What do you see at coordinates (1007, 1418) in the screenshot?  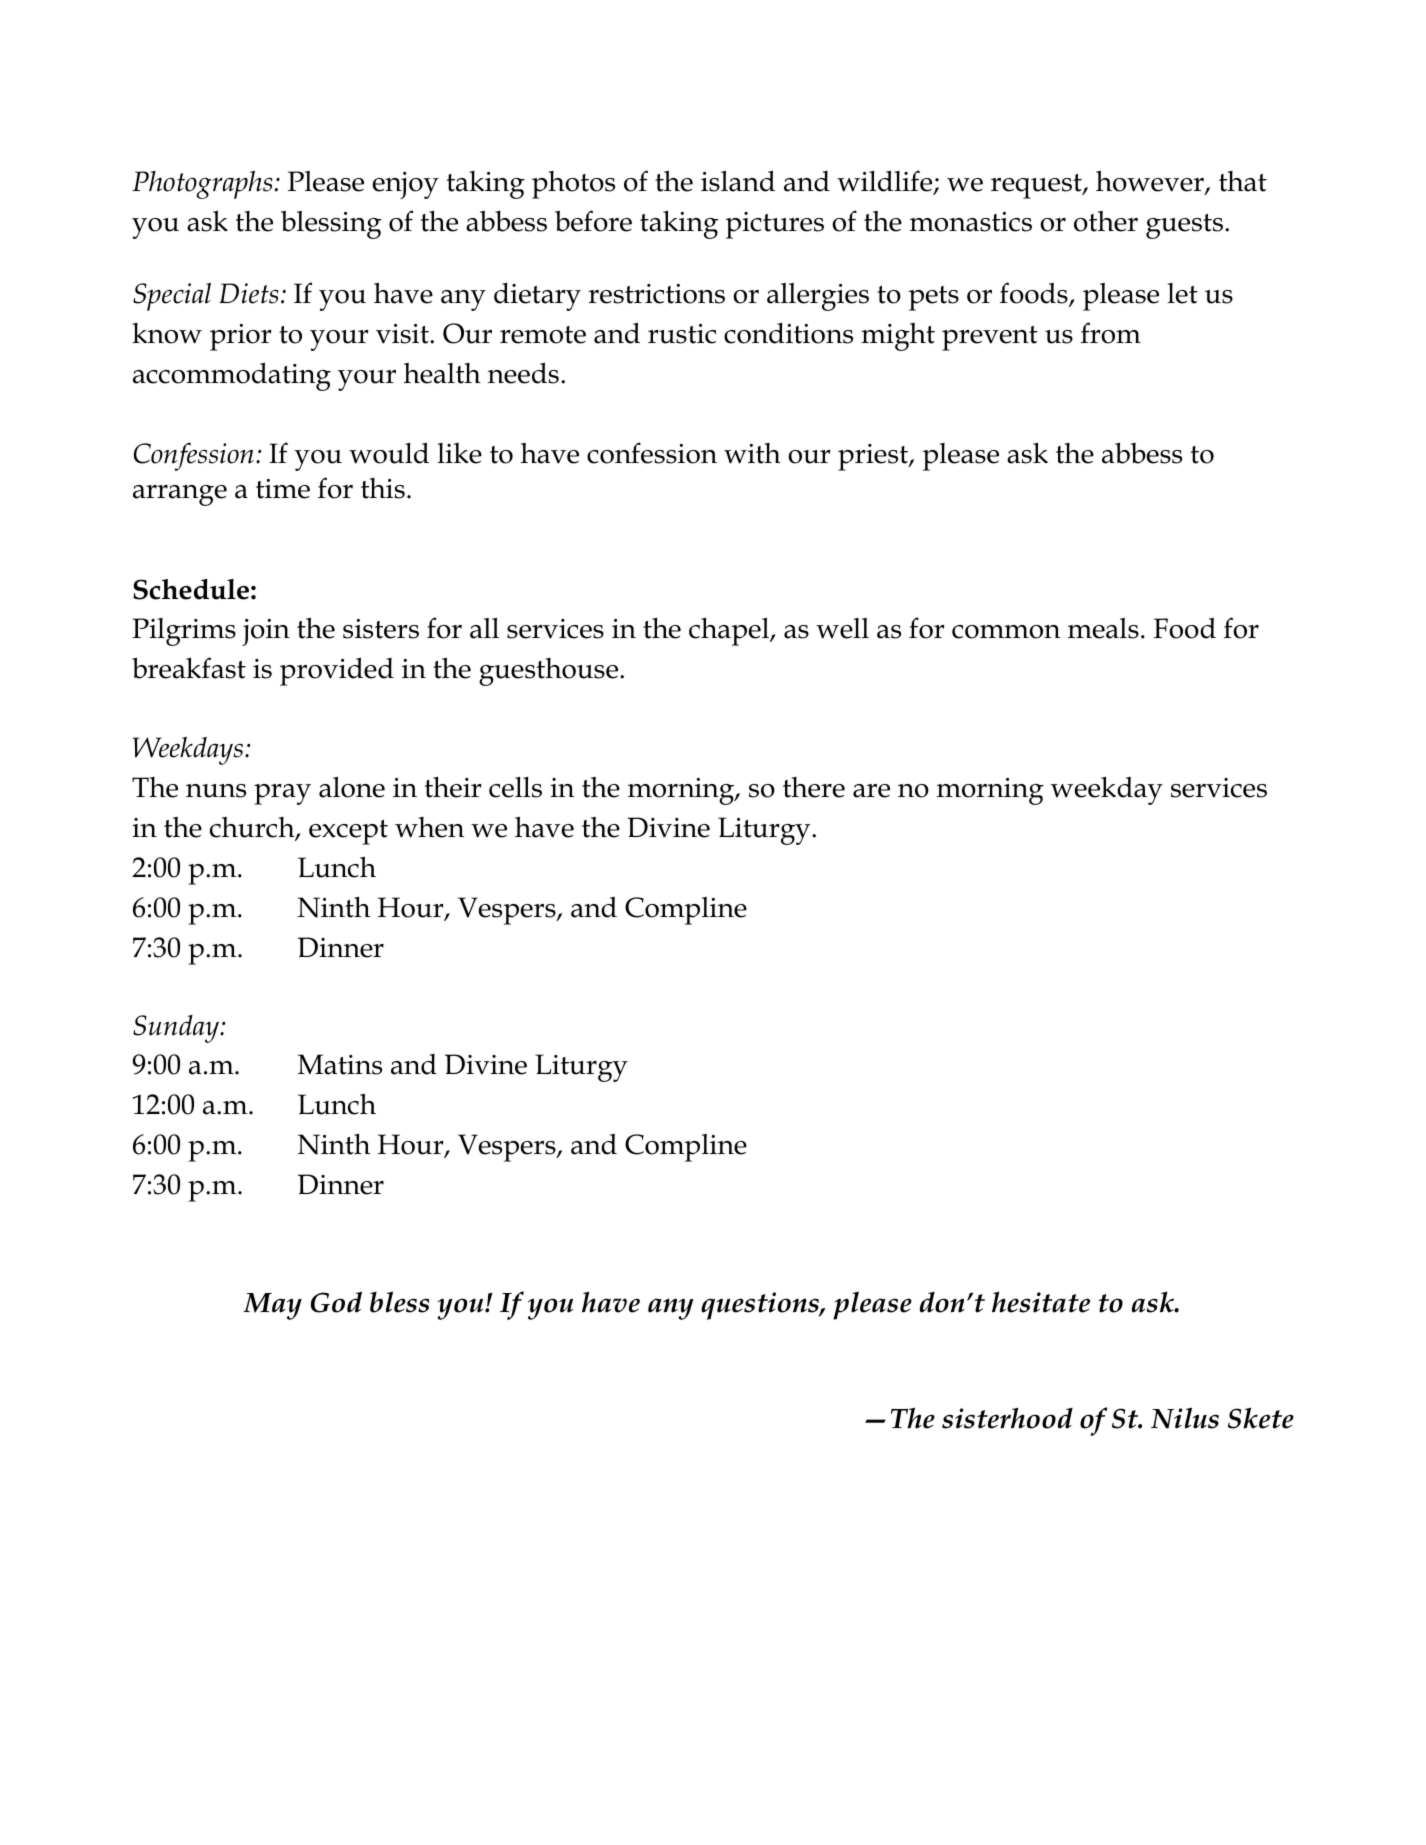 I see `sisterhood` at bounding box center [1007, 1418].
